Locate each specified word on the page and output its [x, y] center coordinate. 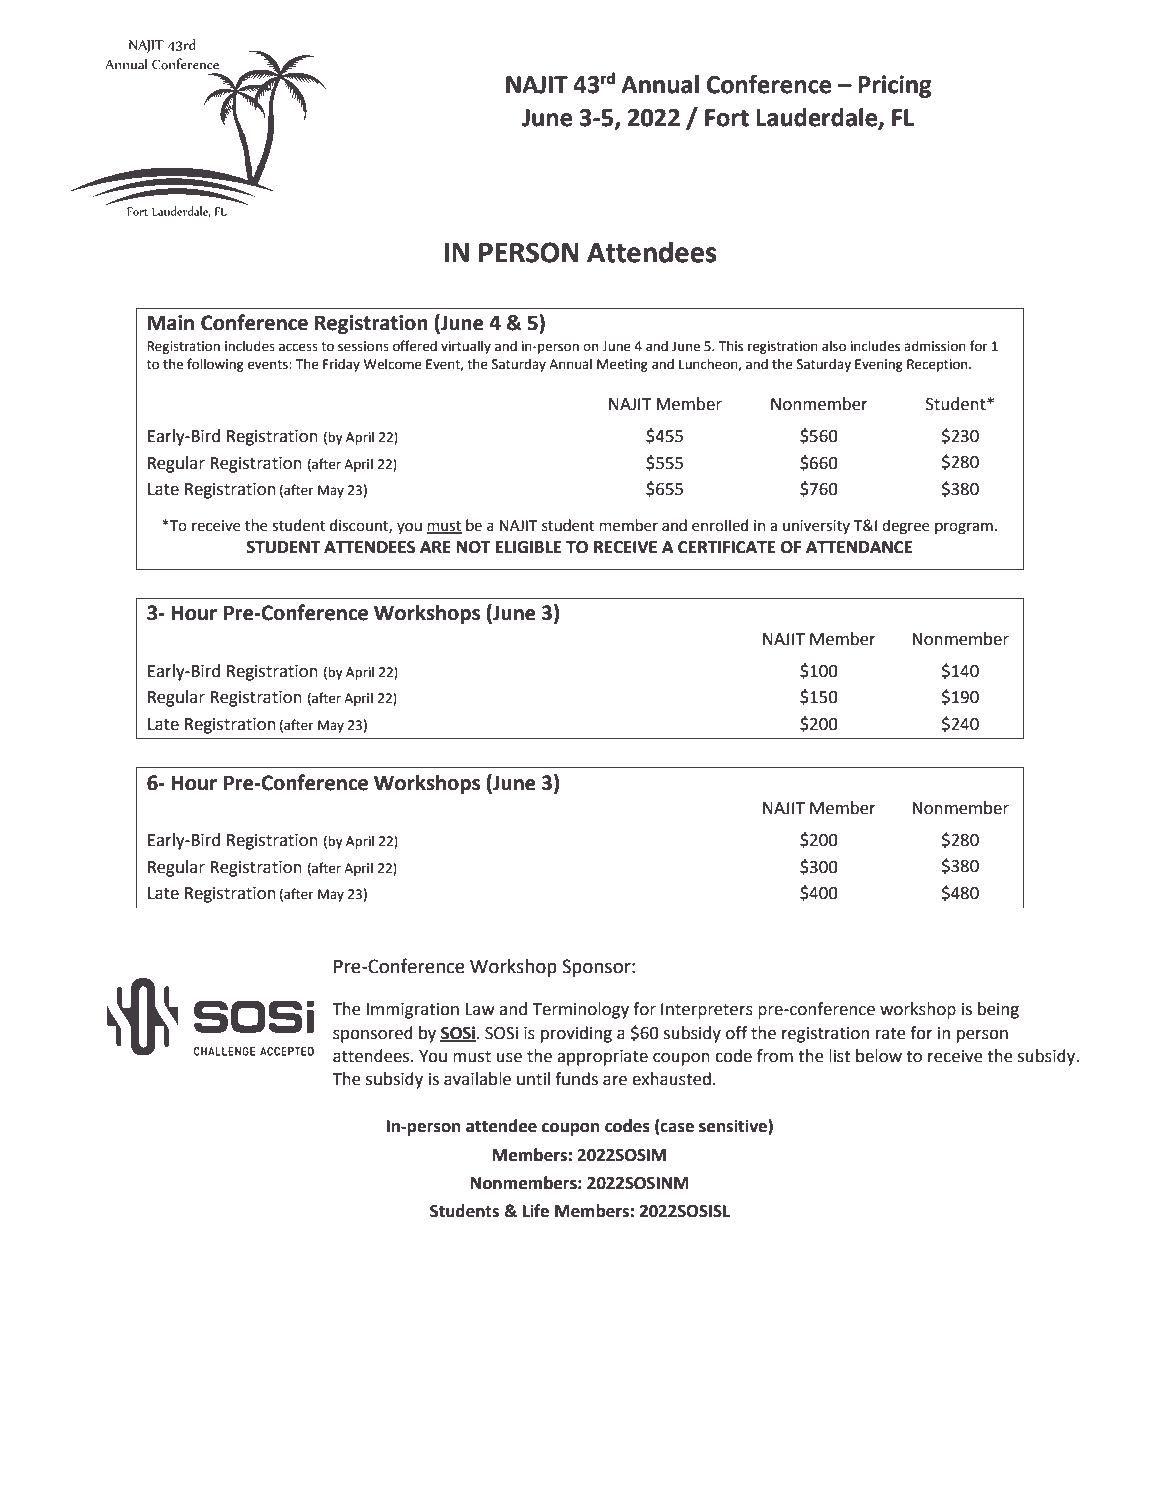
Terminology [580, 1010]
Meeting [622, 365]
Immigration [412, 1011]
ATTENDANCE [859, 547]
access [298, 347]
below [879, 1056]
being [998, 1010]
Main [171, 323]
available [477, 1079]
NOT [474, 547]
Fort [727, 118]
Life [536, 1211]
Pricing [894, 86]
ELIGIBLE [528, 547]
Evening [879, 365]
